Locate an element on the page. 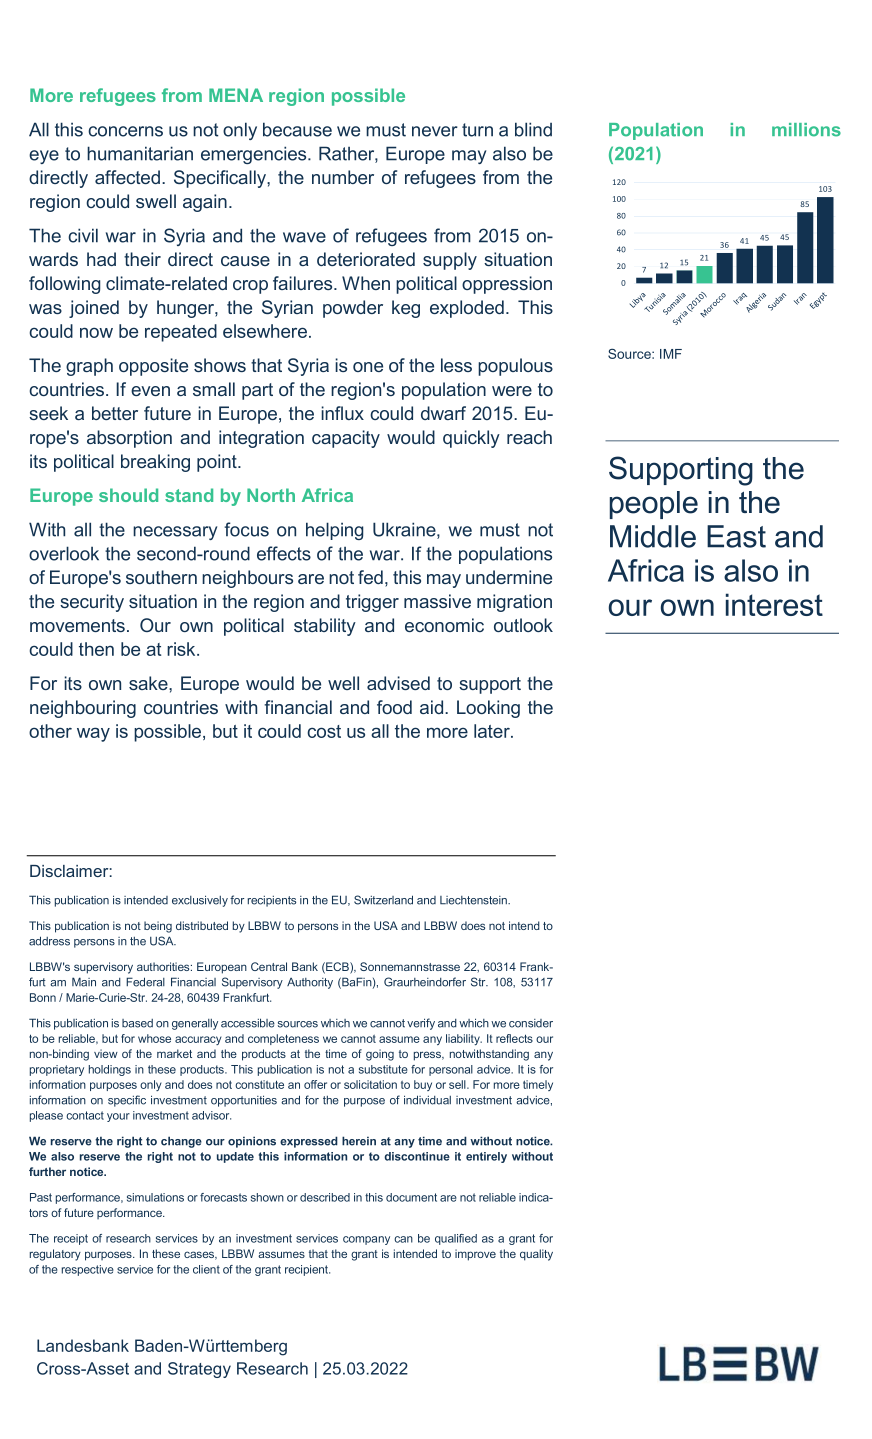  necessary is located at coordinates (175, 533).
